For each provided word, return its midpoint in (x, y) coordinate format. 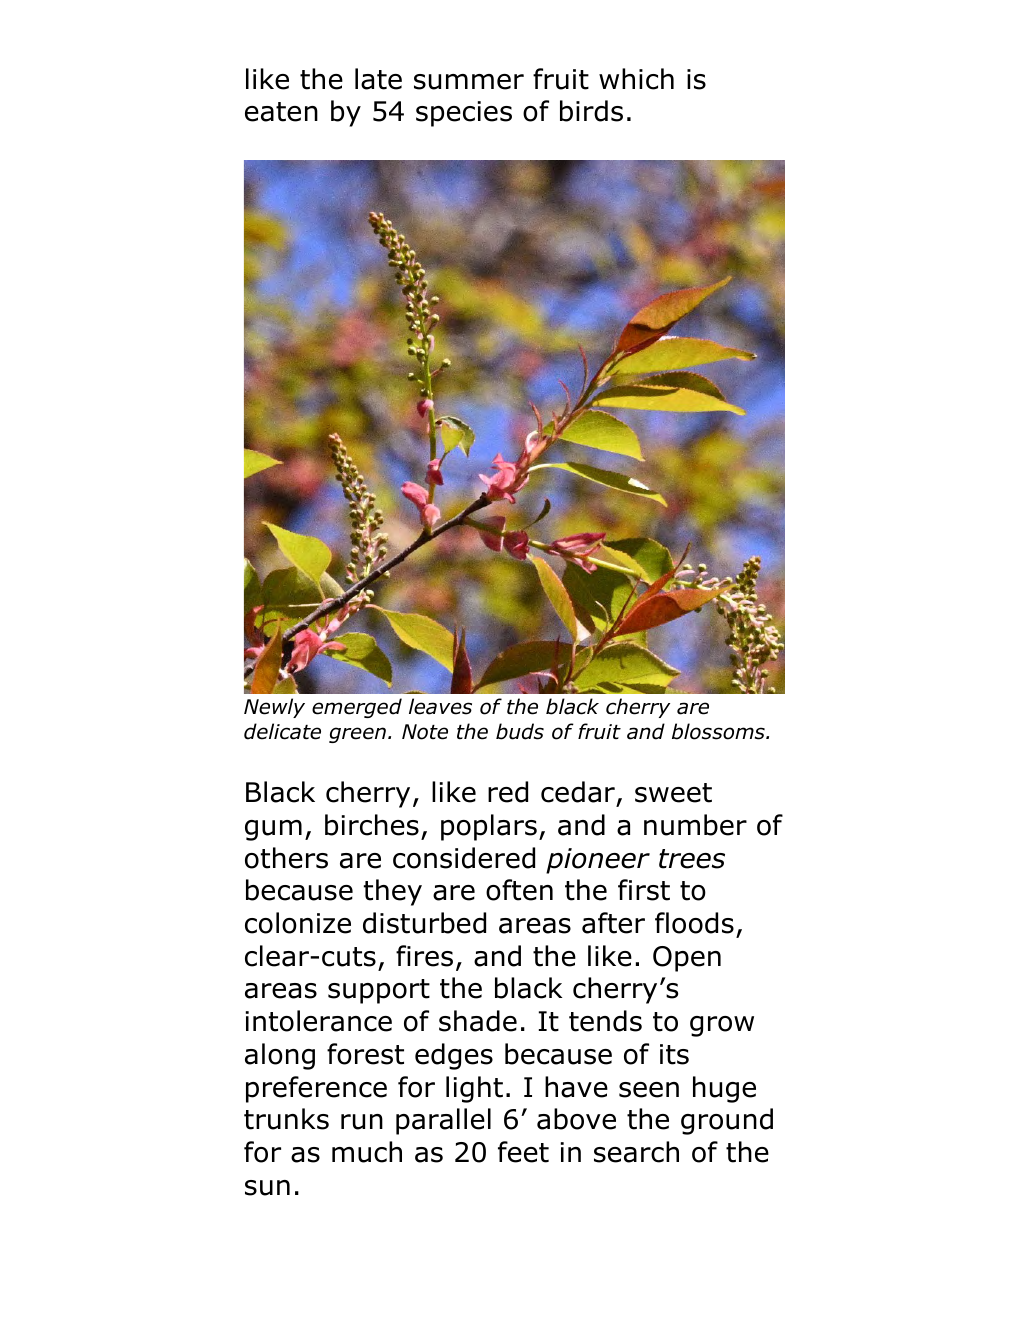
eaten (281, 112)
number (695, 825)
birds (591, 111)
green (357, 735)
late (378, 79)
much (367, 1152)
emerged (357, 708)
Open (687, 959)
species (464, 114)
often (519, 890)
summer (469, 82)
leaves (440, 706)
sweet (673, 793)
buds (520, 731)
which (636, 79)
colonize (298, 923)
